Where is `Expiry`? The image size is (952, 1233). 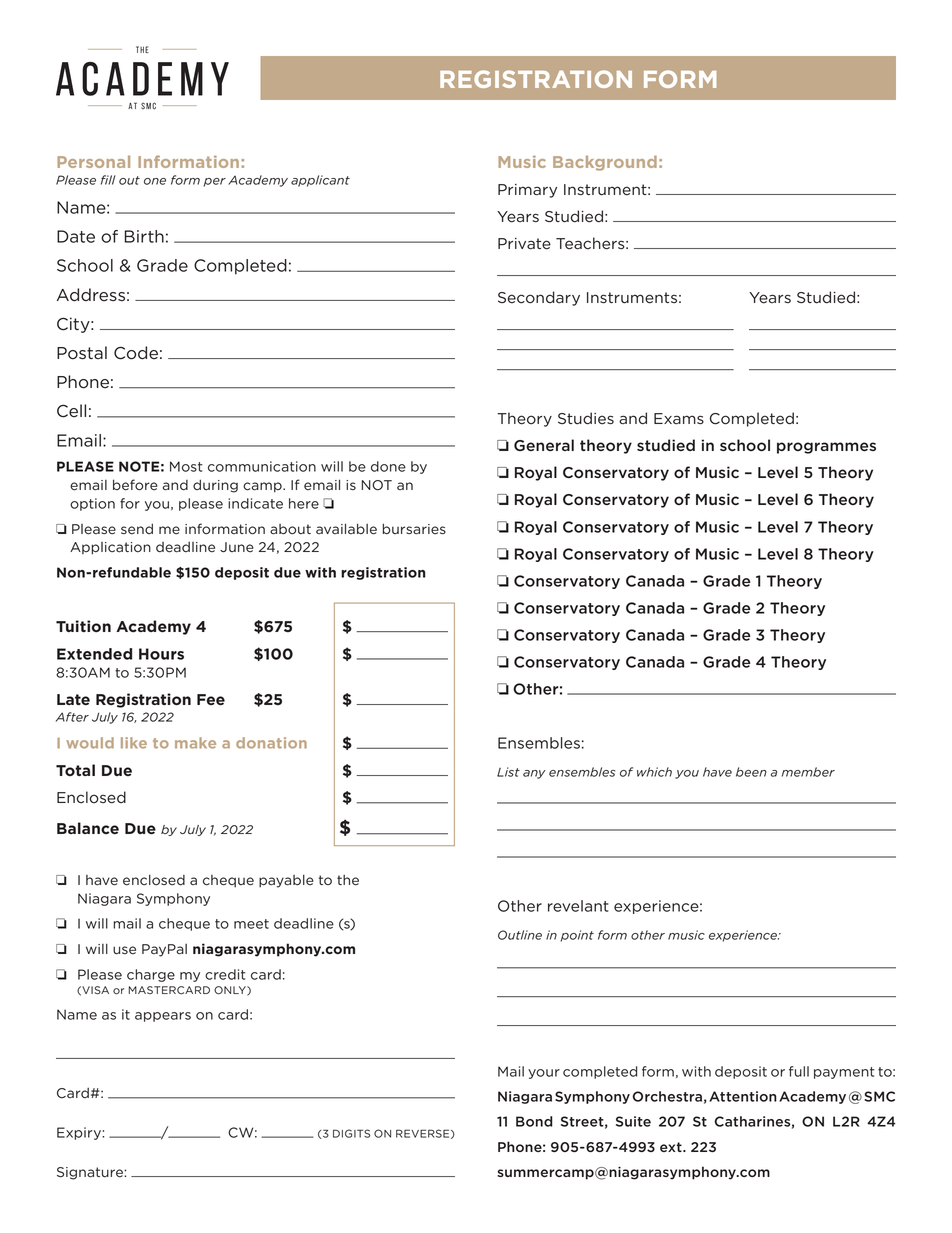 Expiry is located at coordinates (80, 1133).
